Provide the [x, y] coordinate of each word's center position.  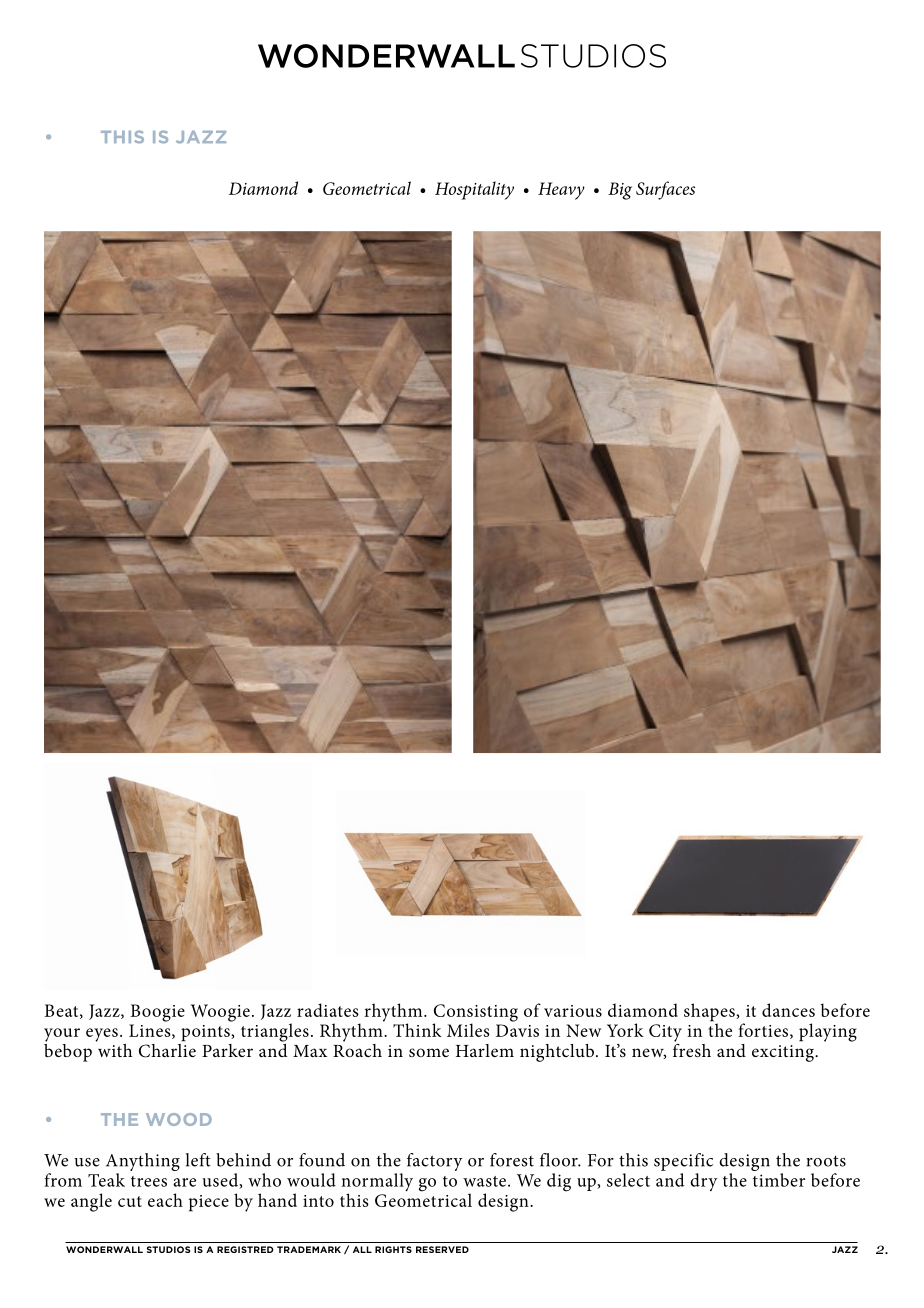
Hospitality [474, 190]
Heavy [561, 191]
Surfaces [665, 190]
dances [788, 1010]
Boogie [158, 1013]
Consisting [476, 1014]
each [165, 1200]
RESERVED [442, 1249]
